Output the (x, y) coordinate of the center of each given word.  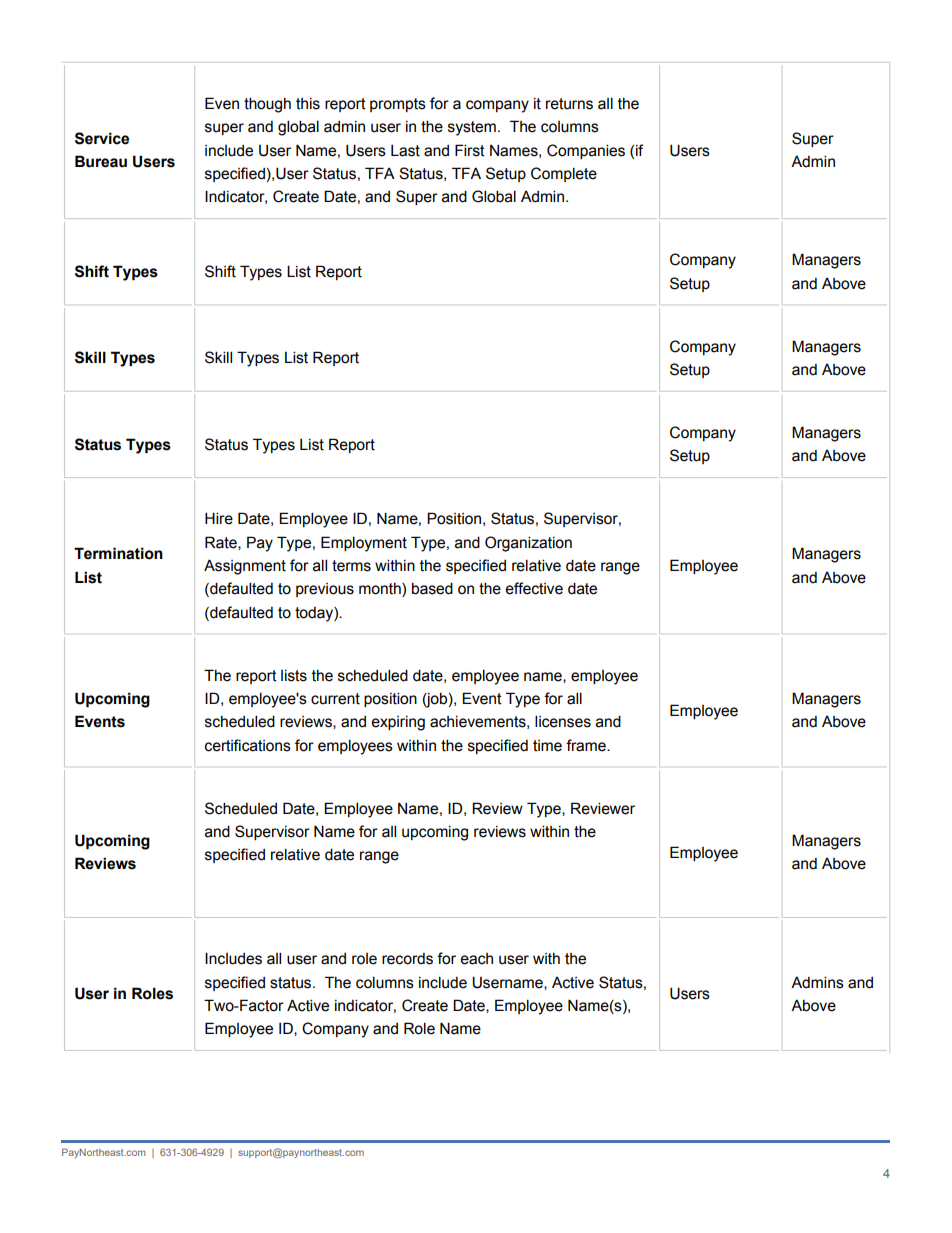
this (308, 104)
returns (569, 104)
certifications (248, 745)
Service (102, 138)
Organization (528, 544)
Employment (364, 544)
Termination (118, 553)
